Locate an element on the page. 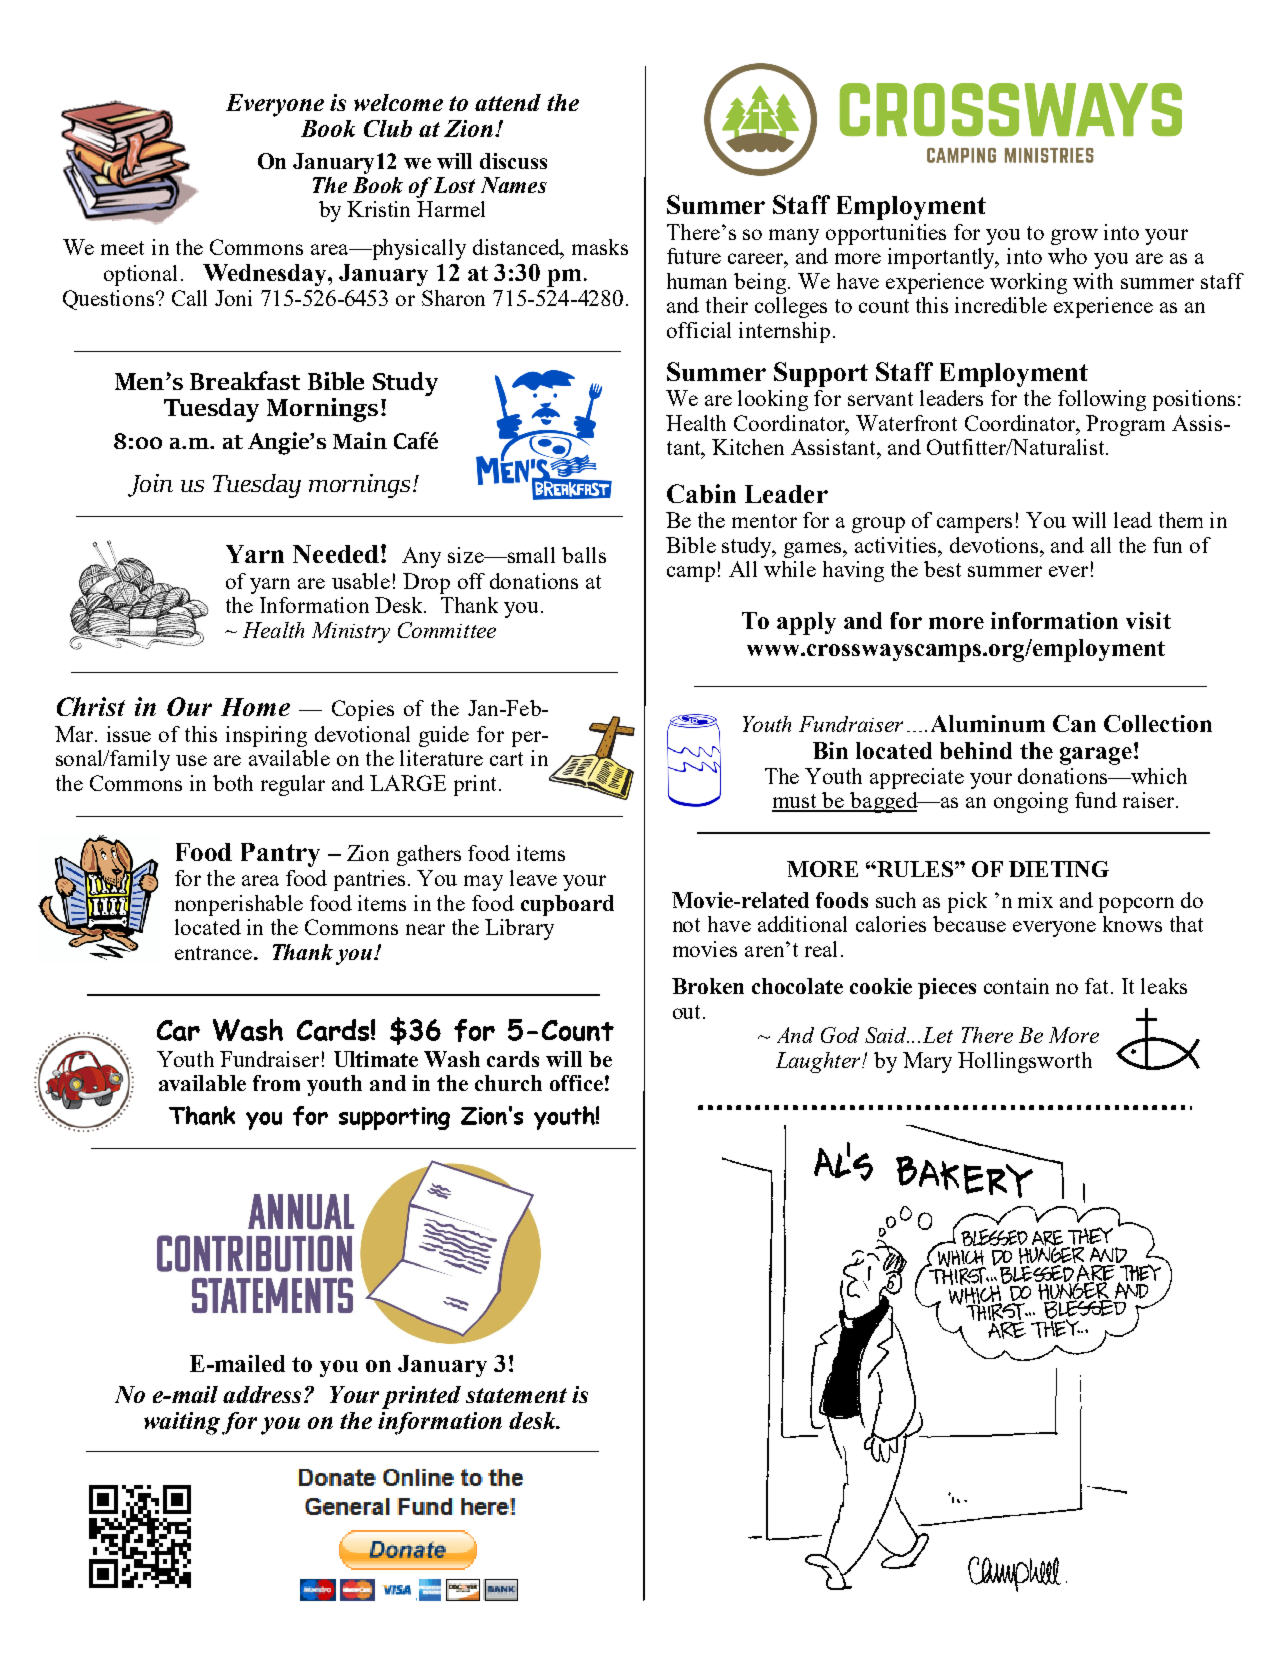 This page has width=1286, height=1665. Needed is located at coordinates (336, 554).
